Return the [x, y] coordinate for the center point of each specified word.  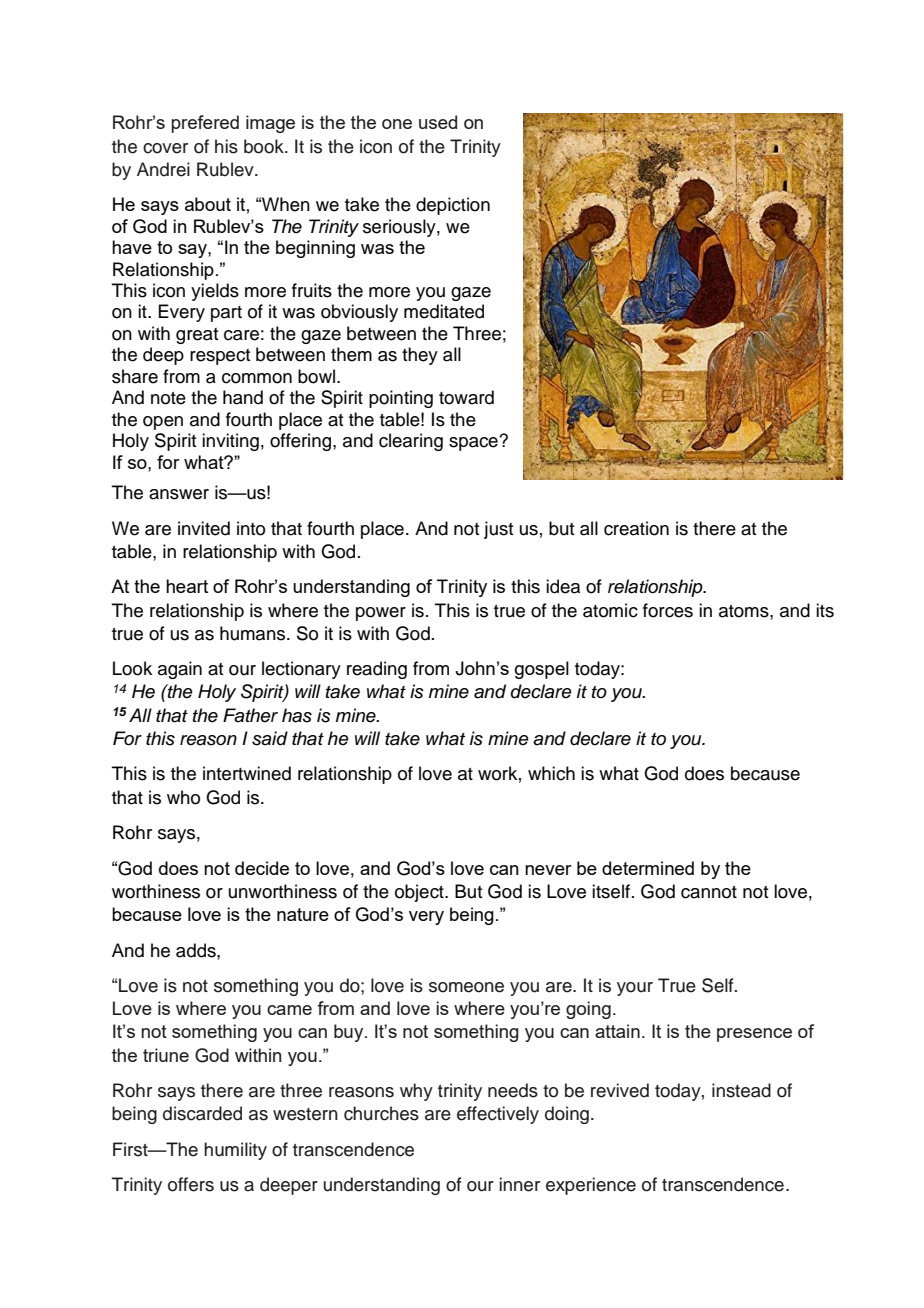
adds [197, 950]
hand [243, 397]
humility [235, 1151]
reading [377, 670]
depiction [453, 206]
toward [466, 397]
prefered [205, 124]
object [420, 893]
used [438, 122]
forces [668, 610]
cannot [709, 892]
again [180, 670]
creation [636, 528]
